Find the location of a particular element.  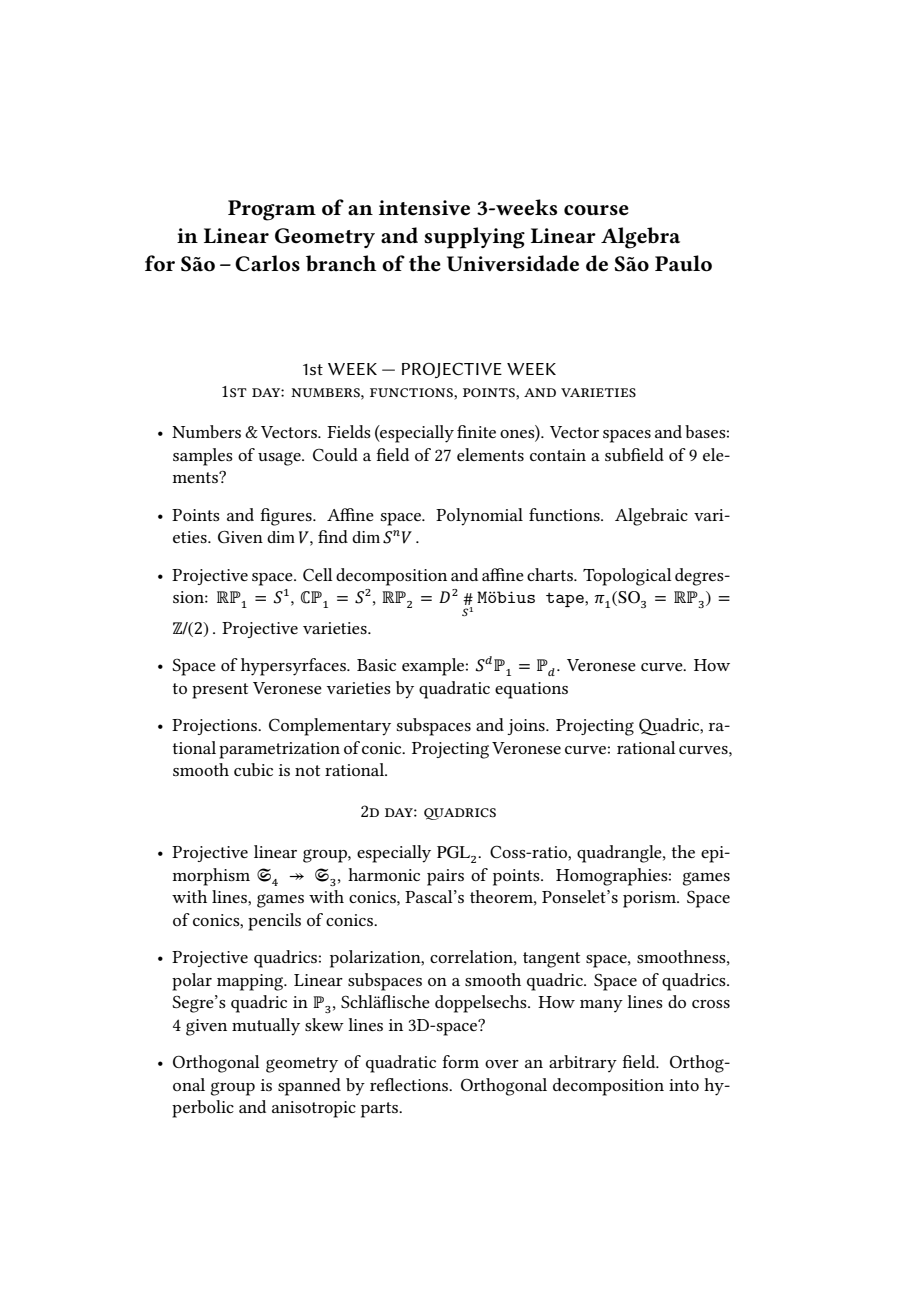

present is located at coordinates (220, 691).
